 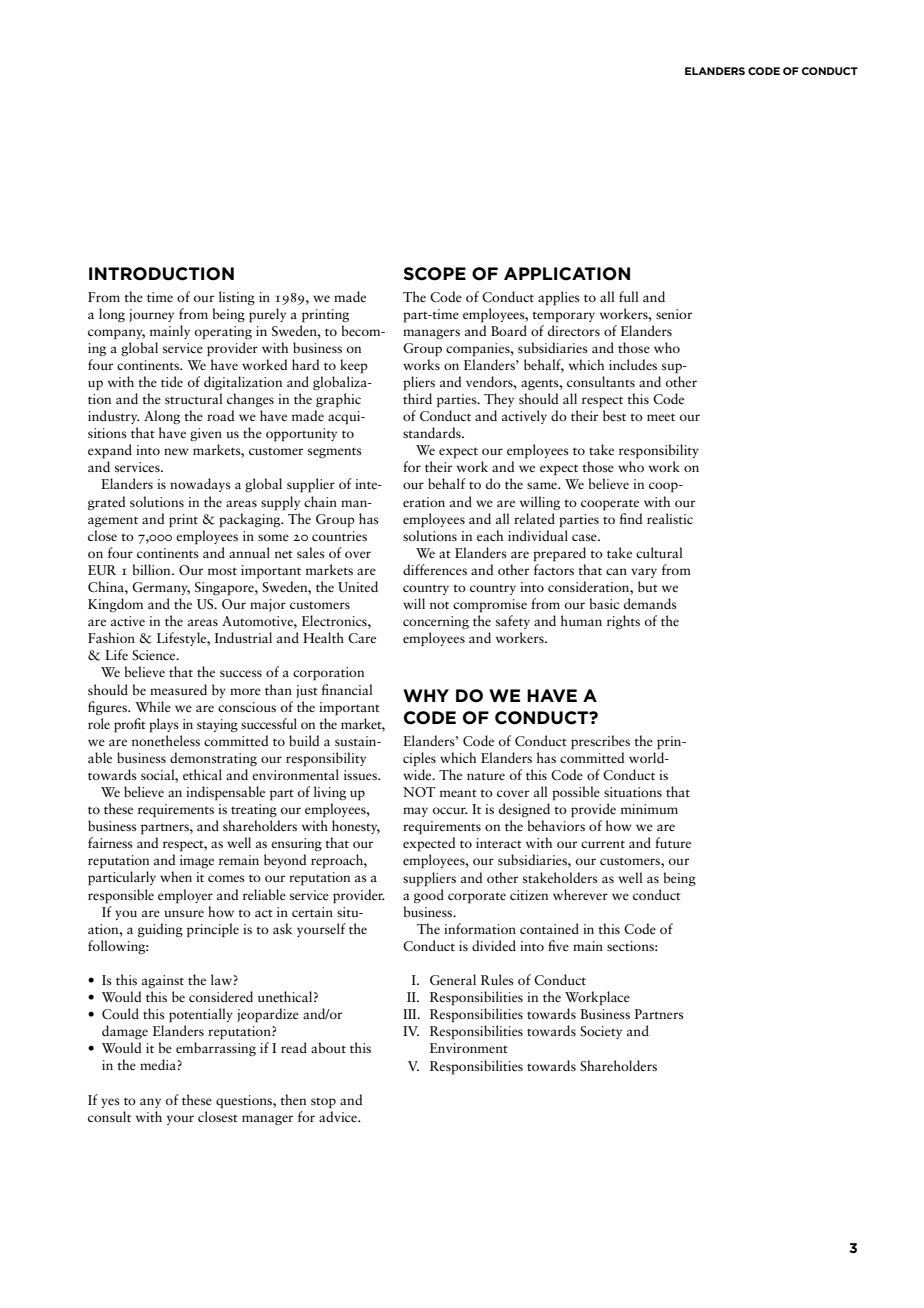 I want to click on journey, so click(x=151, y=315).
